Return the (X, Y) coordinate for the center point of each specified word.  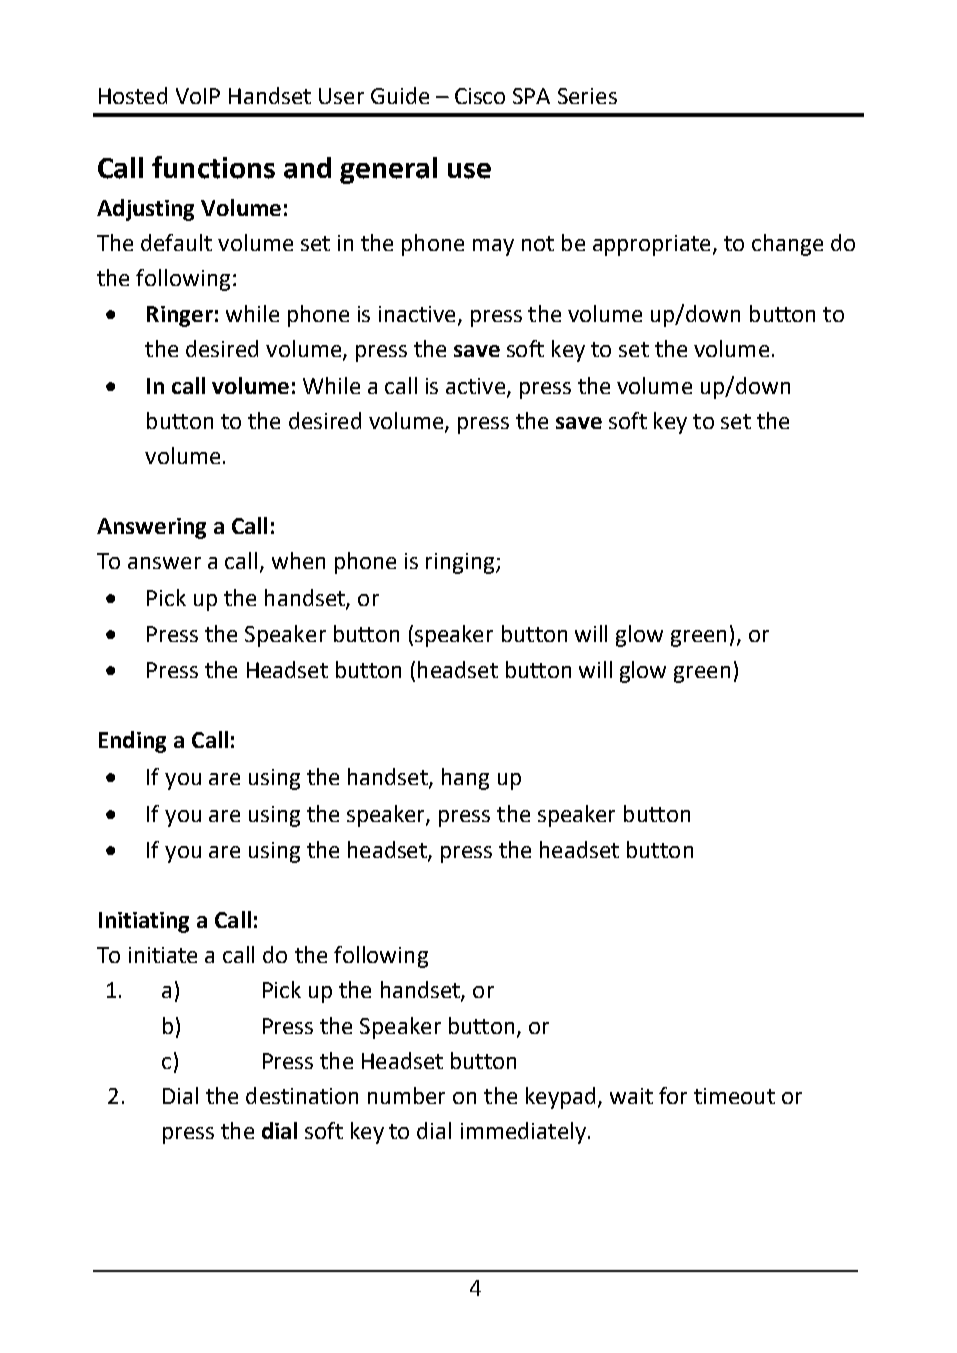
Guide (400, 95)
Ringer (180, 316)
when (298, 560)
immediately (523, 1133)
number (406, 1095)
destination (302, 1095)
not (538, 243)
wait (631, 1096)
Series (587, 96)
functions (213, 167)
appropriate (653, 245)
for (673, 1095)
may (493, 247)
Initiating (144, 922)
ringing (461, 563)
